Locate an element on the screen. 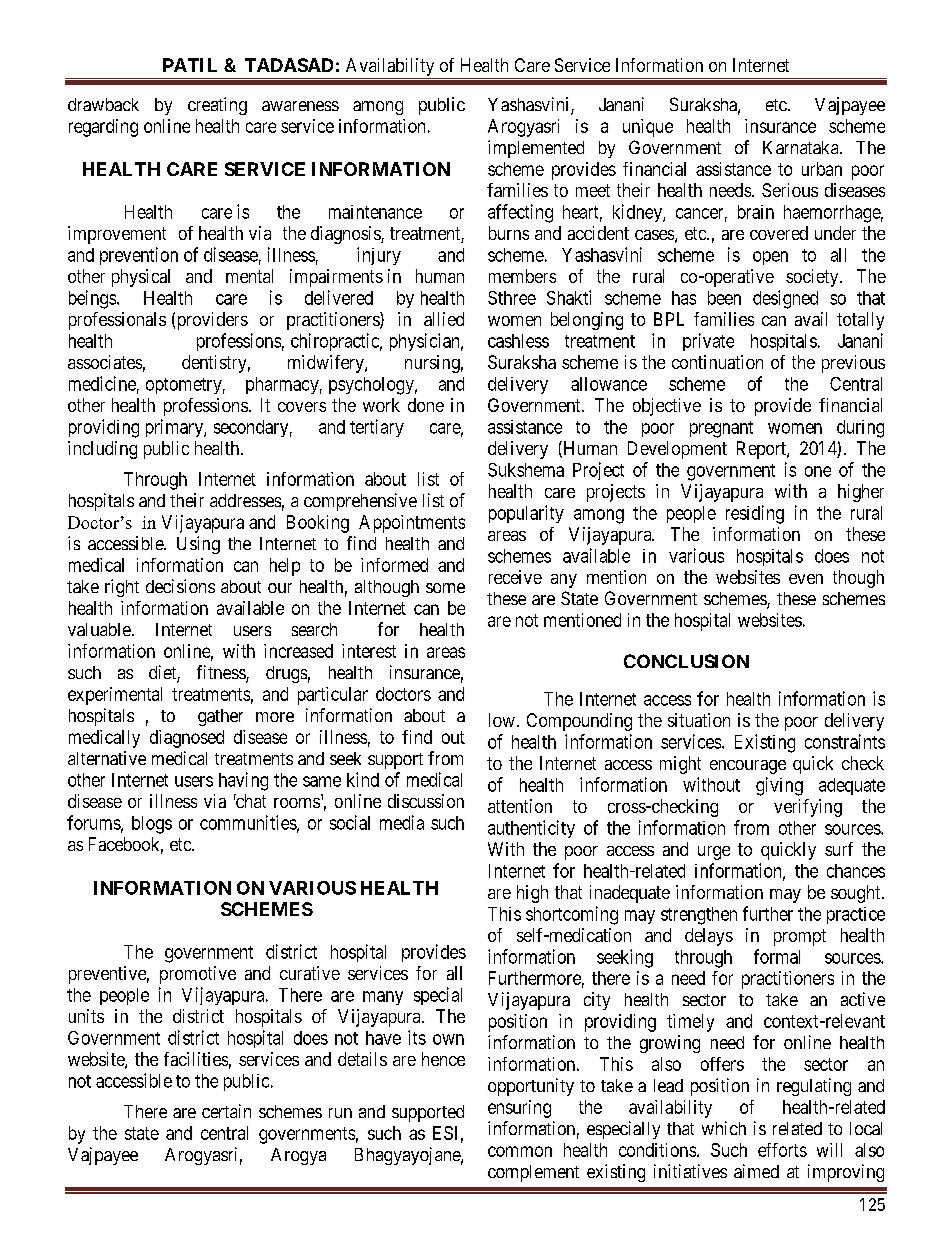  certain is located at coordinates (226, 1111).
